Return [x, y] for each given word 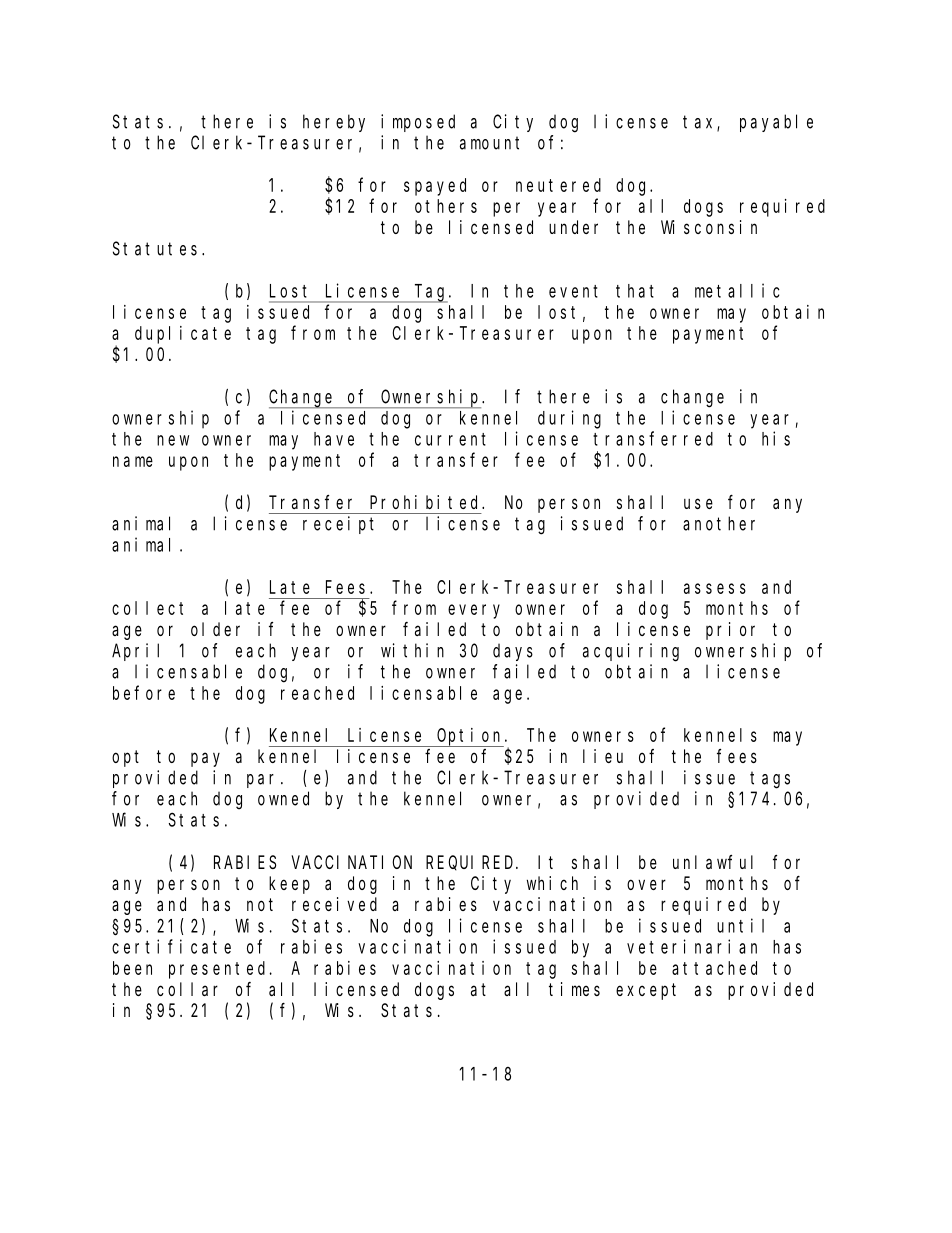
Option [470, 737]
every [474, 611]
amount [489, 143]
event [573, 291]
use [698, 503]
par [260, 781]
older [215, 629]
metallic [737, 290]
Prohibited [426, 502]
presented [220, 970]
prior [730, 631]
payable [776, 123]
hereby [334, 123]
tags [770, 780]
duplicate [183, 335]
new [173, 440]
